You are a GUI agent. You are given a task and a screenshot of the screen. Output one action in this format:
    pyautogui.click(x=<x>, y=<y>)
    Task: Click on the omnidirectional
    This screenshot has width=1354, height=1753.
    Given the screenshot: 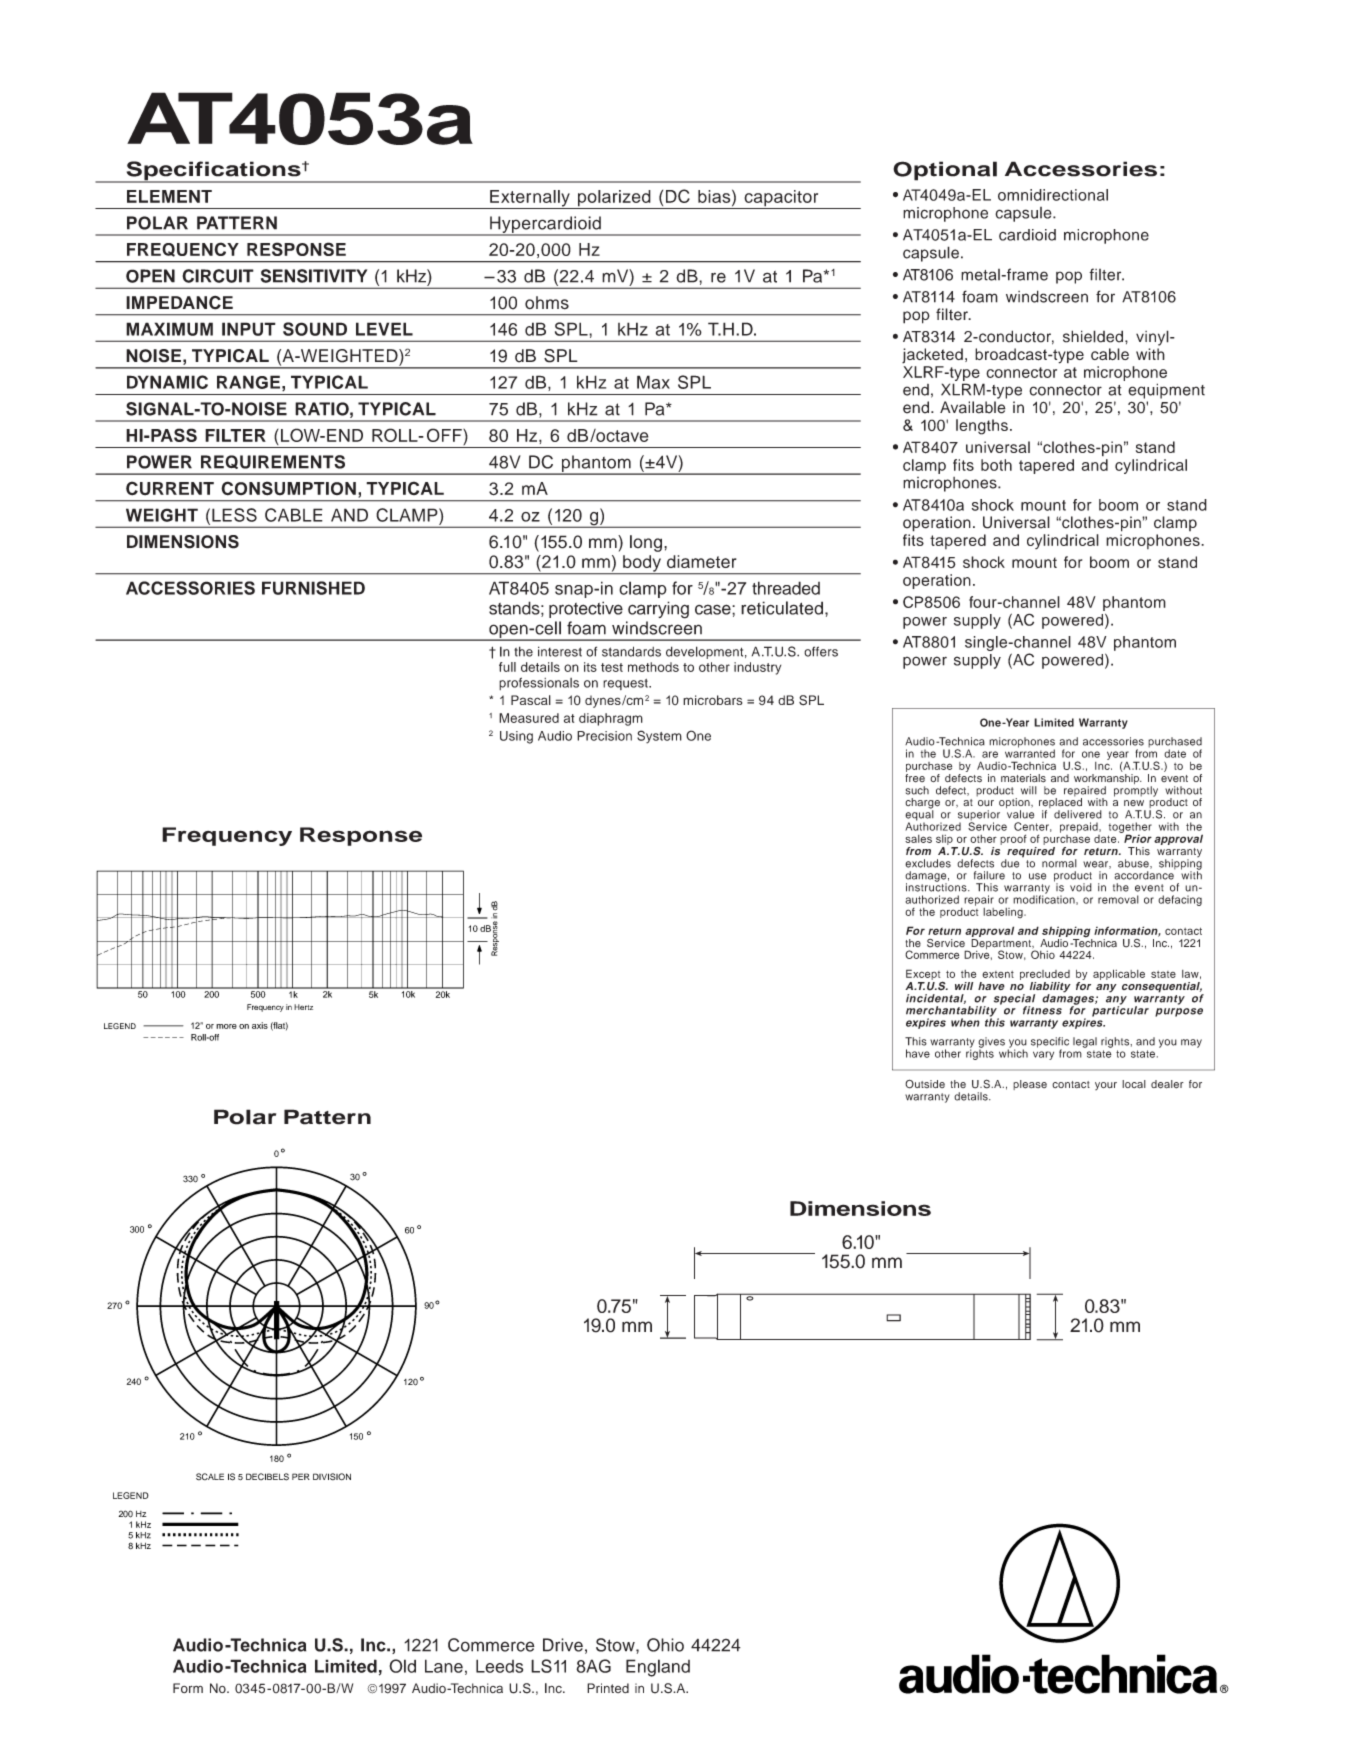 What is the action you would take?
    pyautogui.click(x=1053, y=195)
